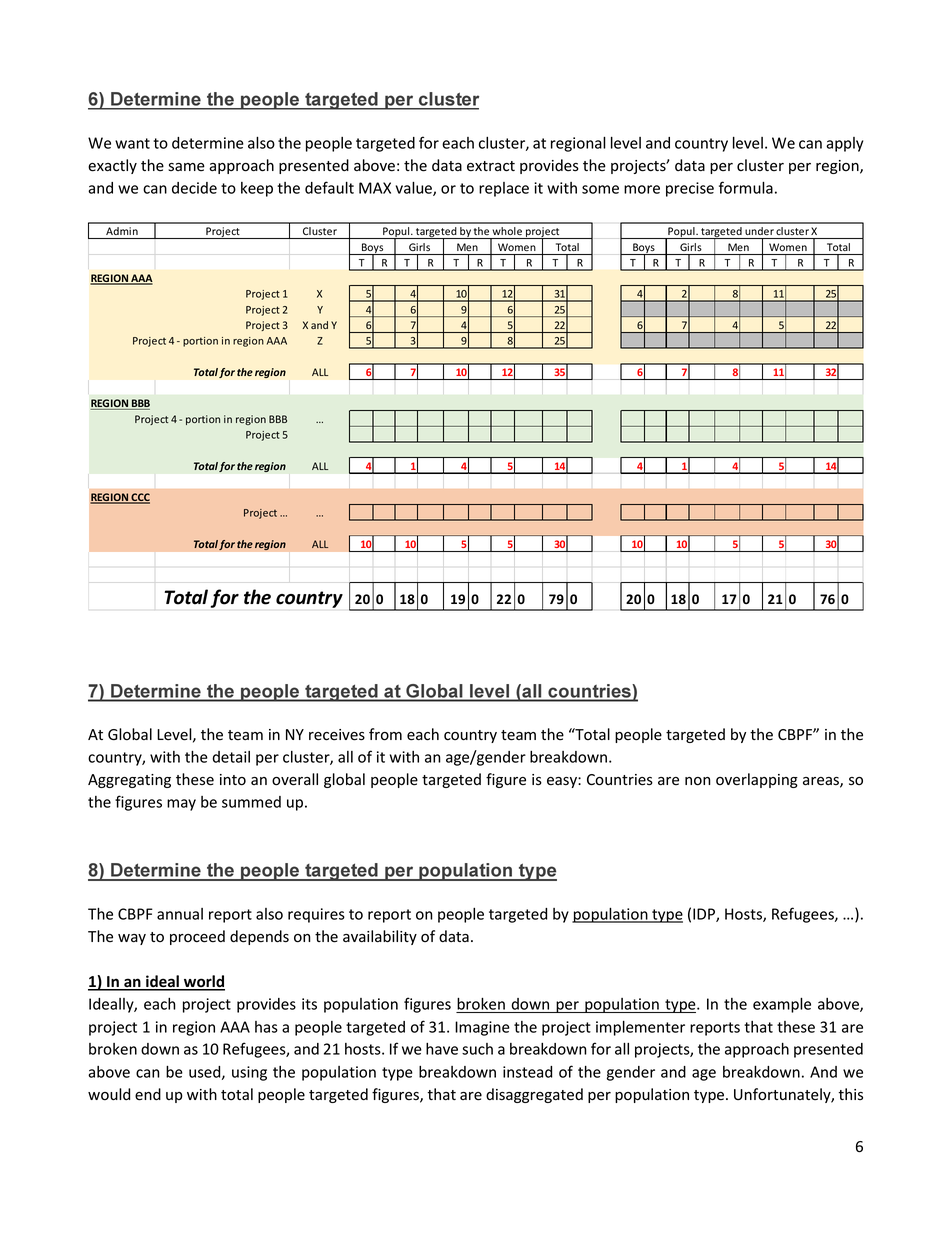  I want to click on same, so click(186, 167).
